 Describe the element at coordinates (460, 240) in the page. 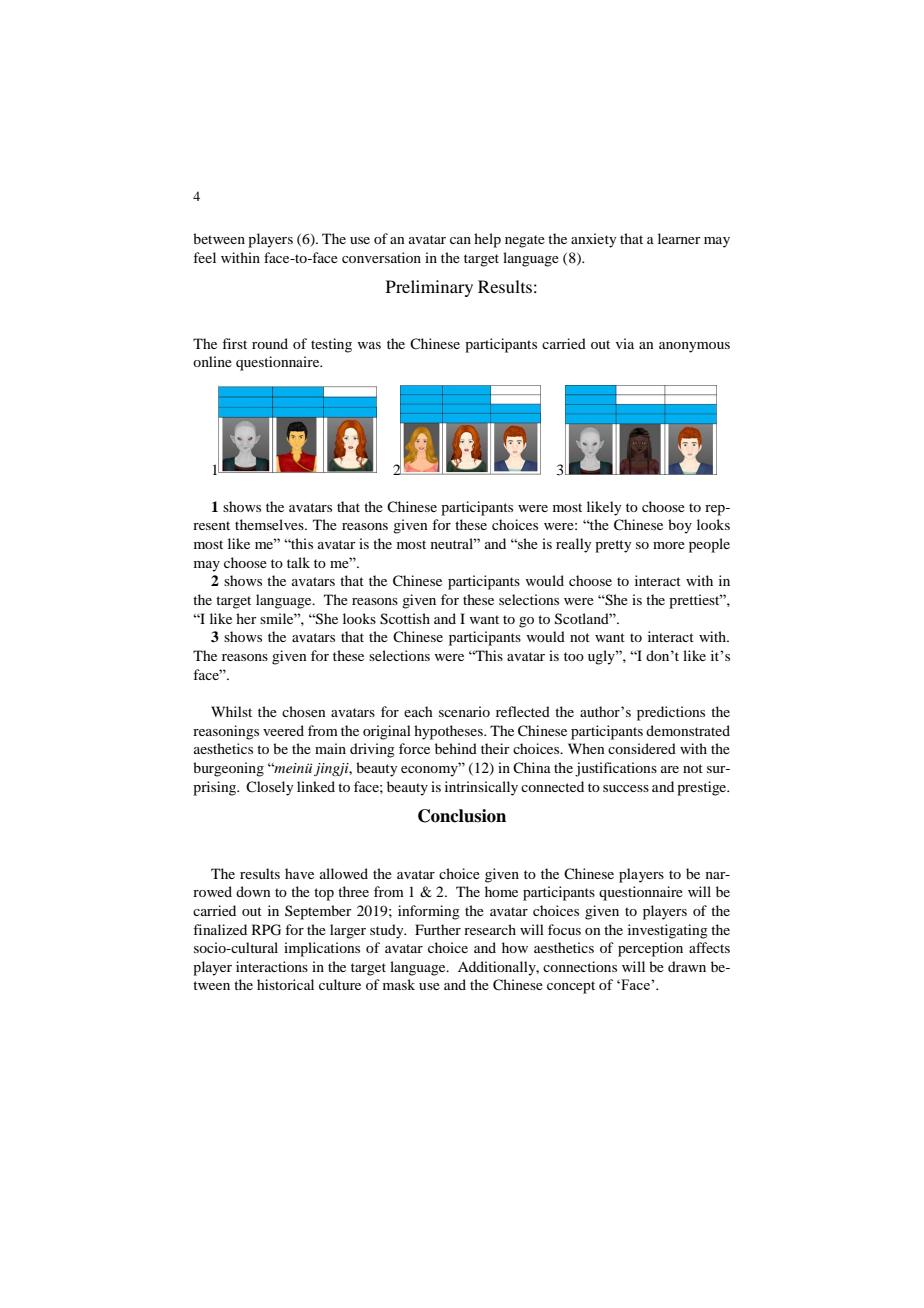

I see `can` at that location.
